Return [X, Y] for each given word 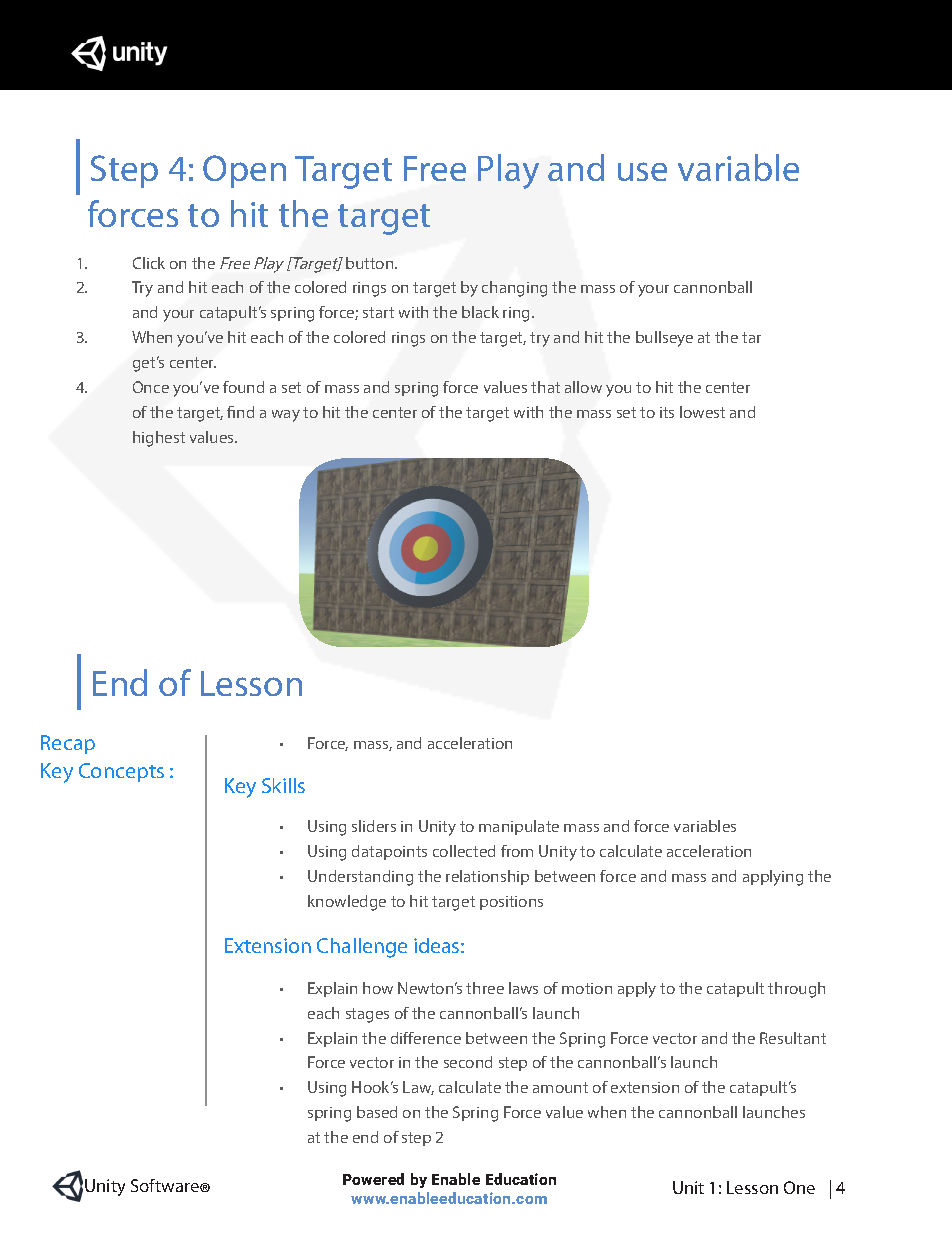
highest [159, 439]
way [286, 416]
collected [464, 851]
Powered [373, 1179]
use [642, 171]
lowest [702, 412]
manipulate [519, 827]
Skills [283, 785]
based [377, 1112]
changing [514, 289]
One [799, 1187]
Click [149, 263]
